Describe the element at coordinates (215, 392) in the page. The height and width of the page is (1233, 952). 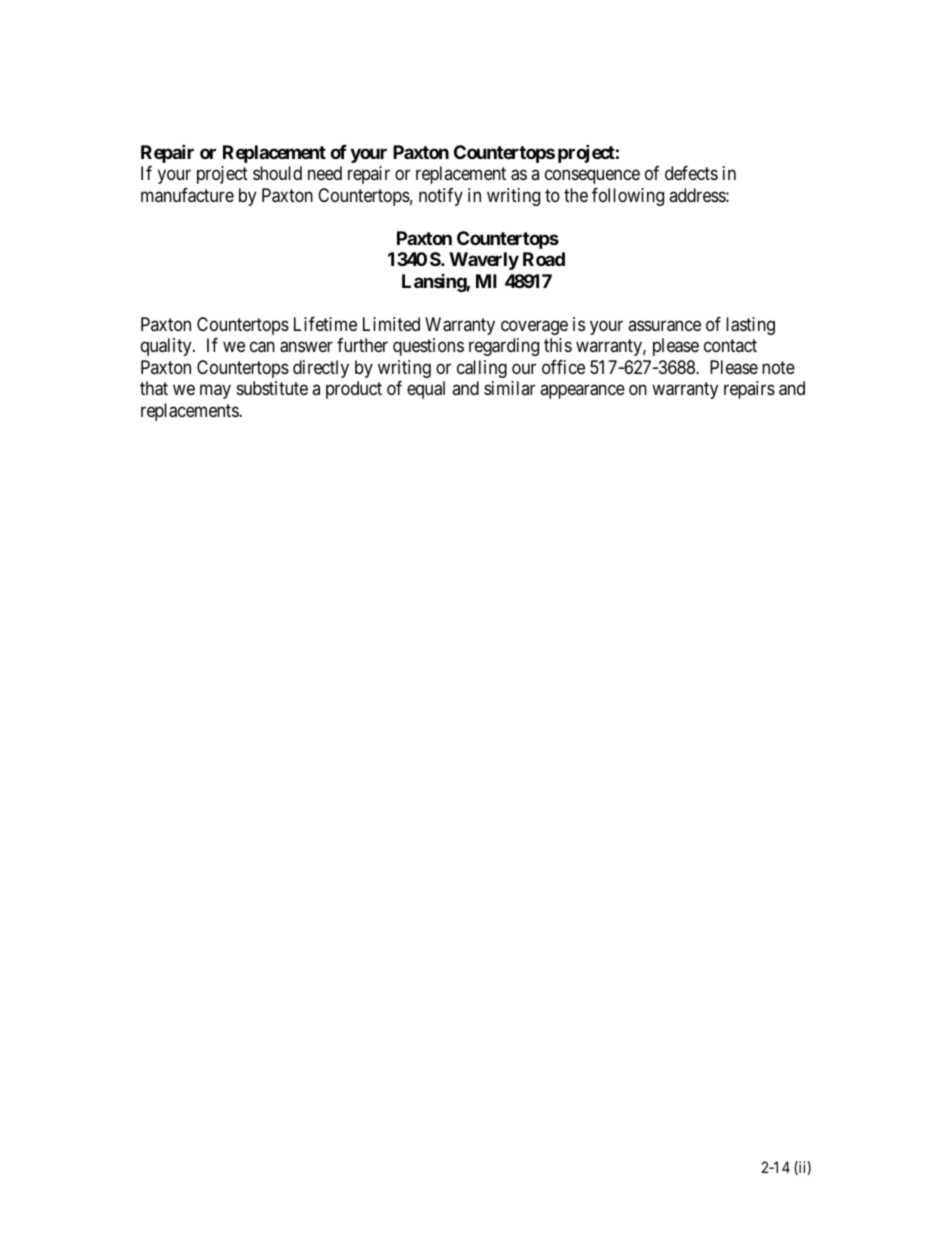
I see `may` at that location.
